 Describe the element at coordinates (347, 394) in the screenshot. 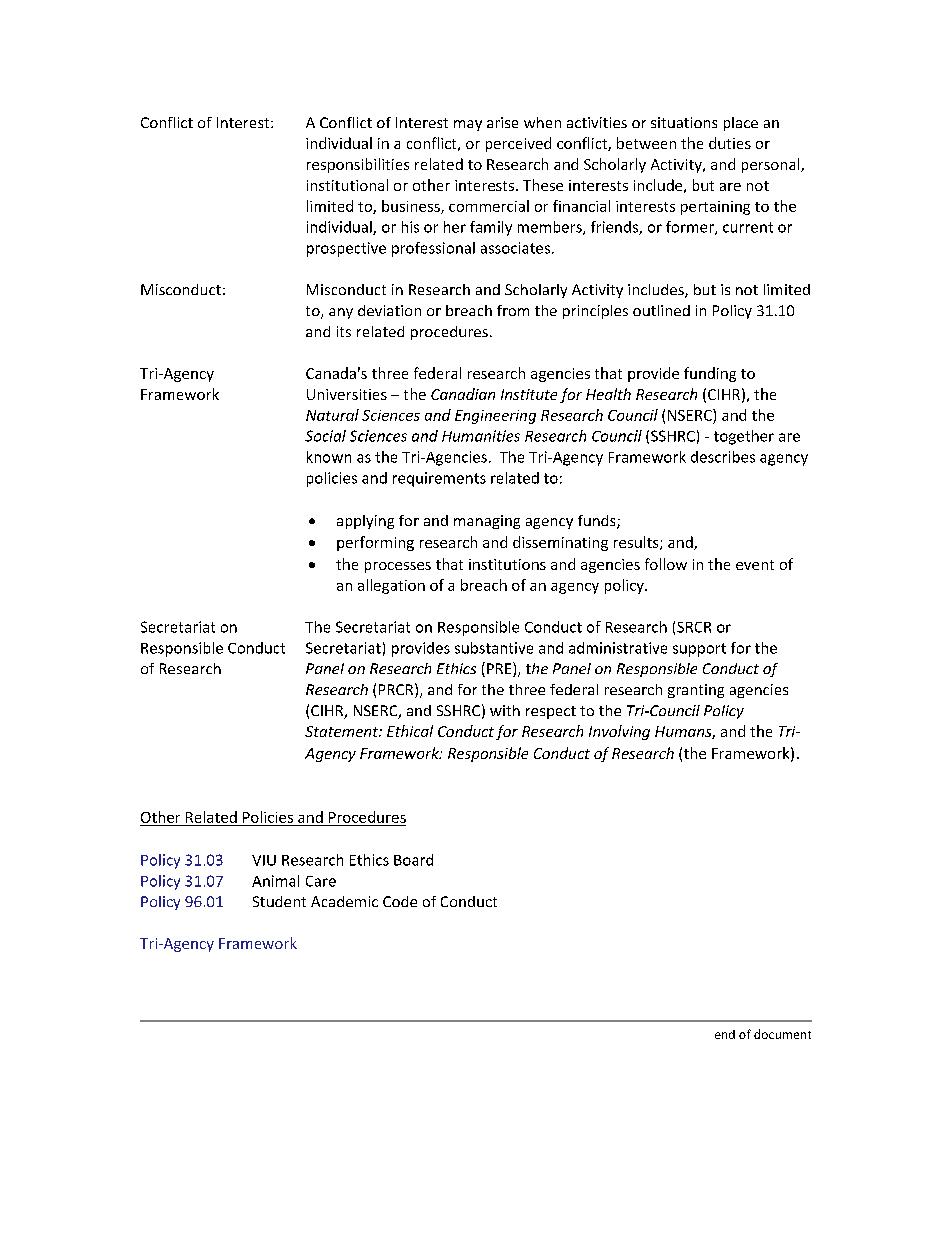

I see `Universities` at that location.
